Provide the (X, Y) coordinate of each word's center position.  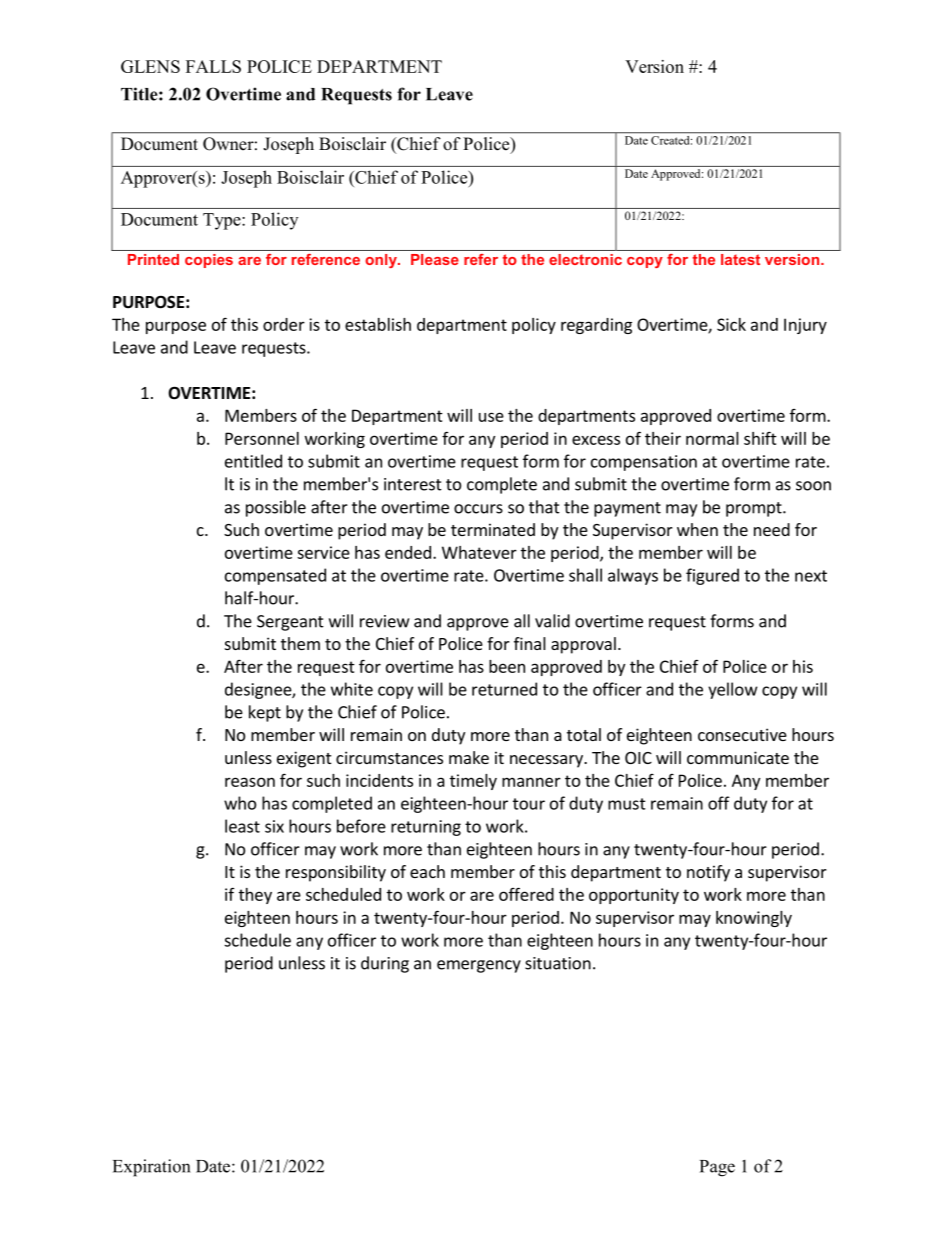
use (491, 417)
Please (435, 259)
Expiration (151, 1168)
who (240, 803)
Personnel (262, 438)
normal (712, 438)
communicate (738, 757)
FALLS (213, 66)
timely (473, 782)
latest (740, 259)
